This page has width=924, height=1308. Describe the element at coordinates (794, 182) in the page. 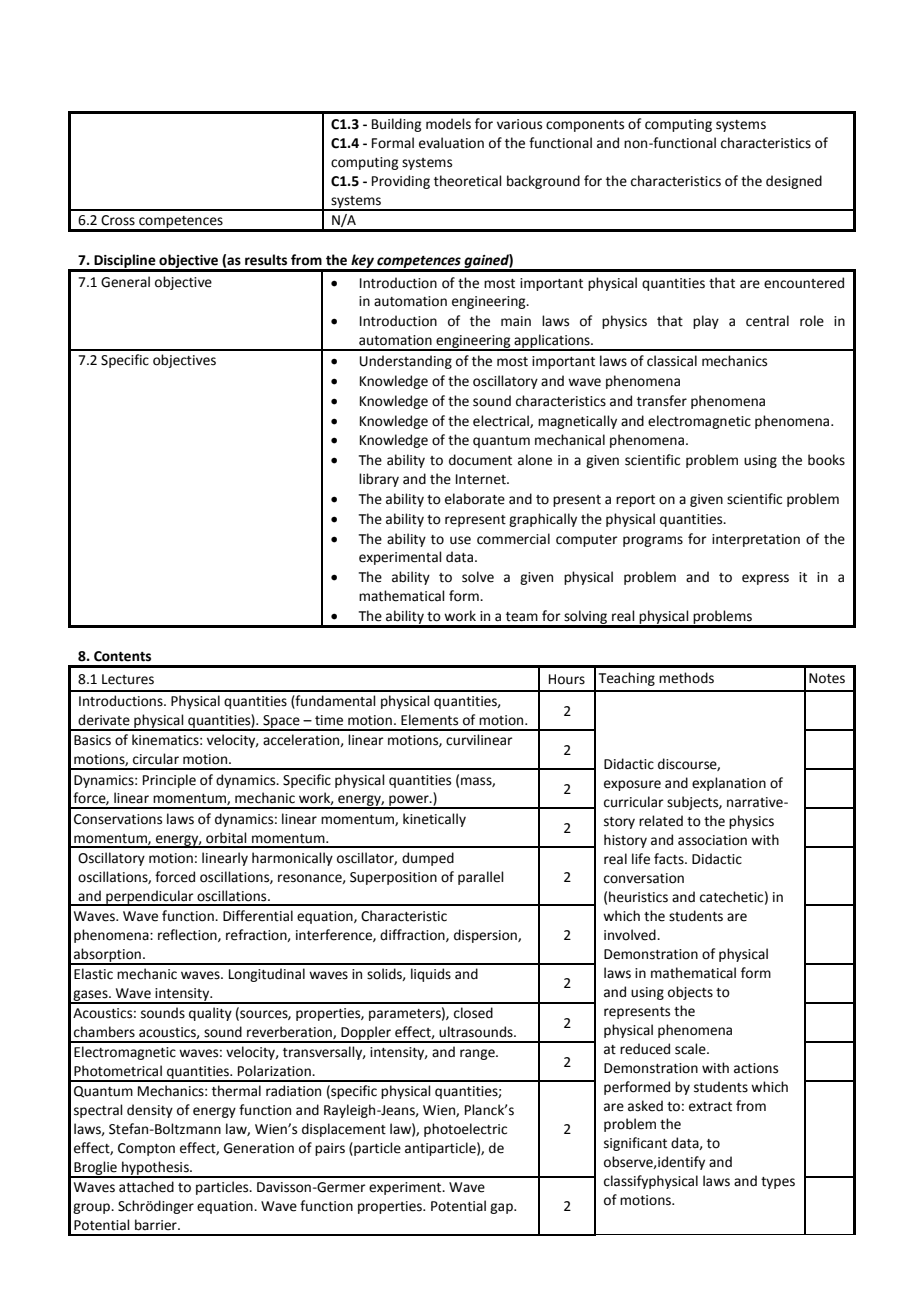

I see `designed` at that location.
